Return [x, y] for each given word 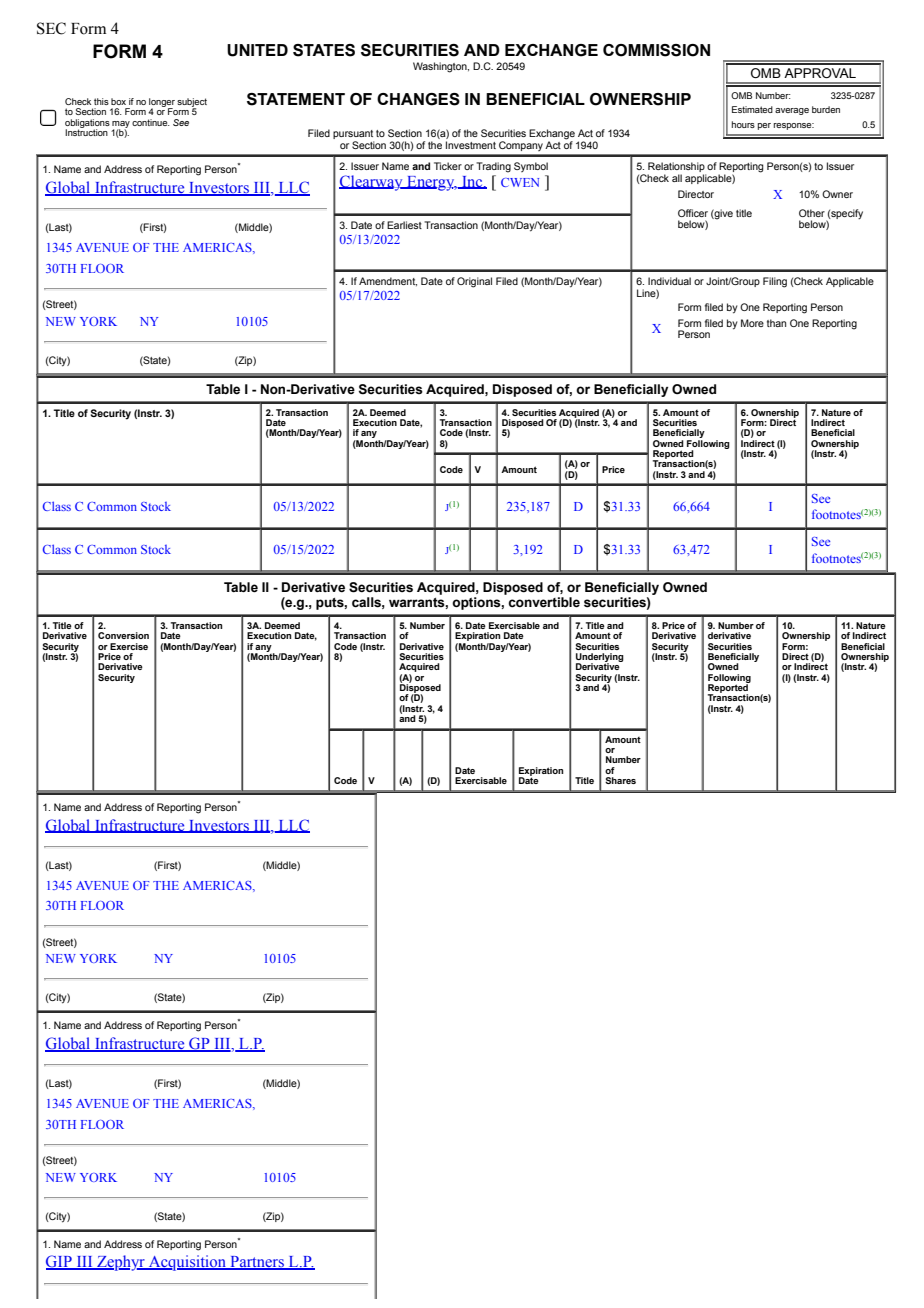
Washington [441, 67]
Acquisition [188, 1263]
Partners [257, 1263]
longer [162, 103]
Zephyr [121, 1263]
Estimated [752, 109]
